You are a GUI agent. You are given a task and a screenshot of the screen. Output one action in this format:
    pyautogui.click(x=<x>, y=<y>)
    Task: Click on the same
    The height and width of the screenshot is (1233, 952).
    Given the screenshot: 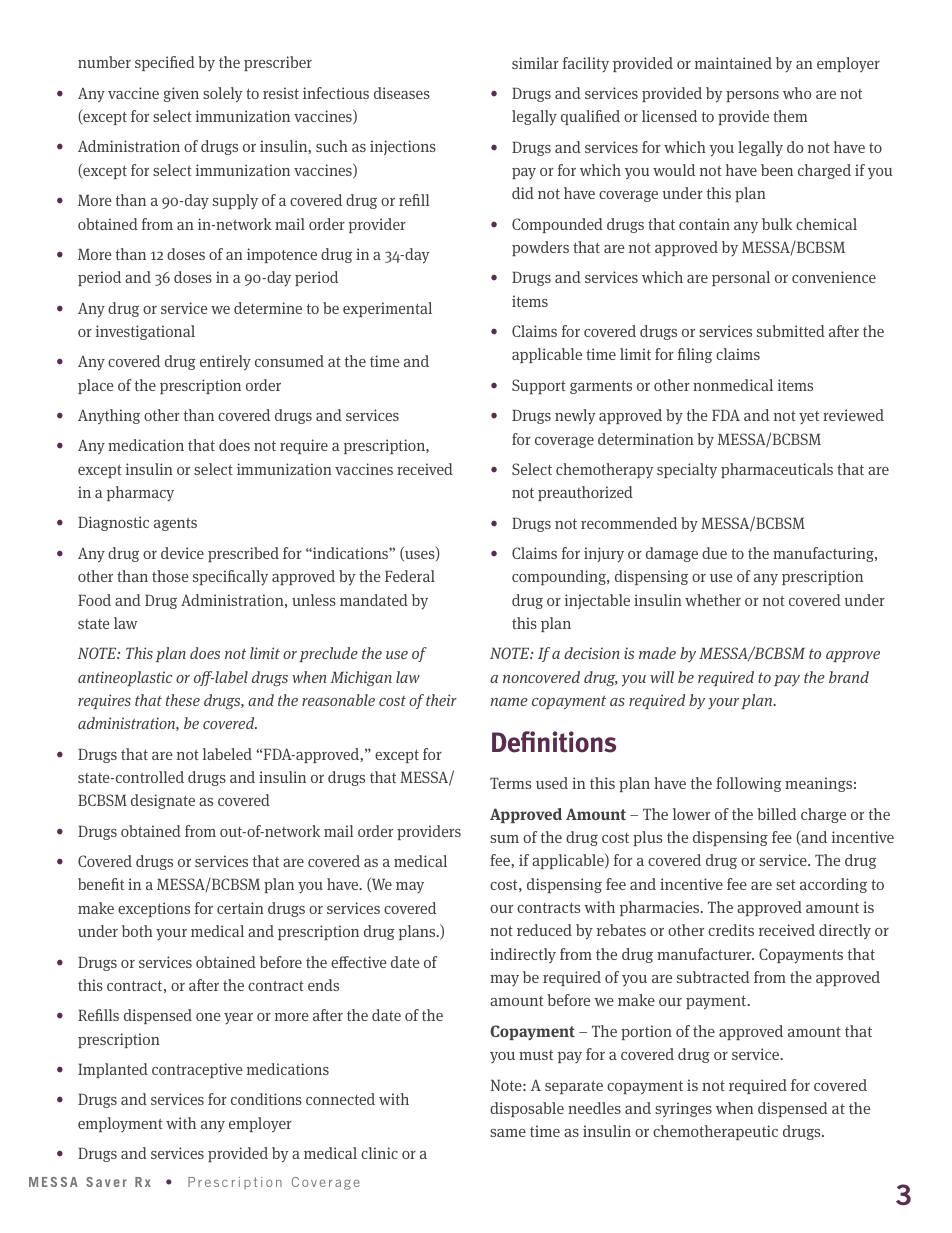 What is the action you would take?
    pyautogui.click(x=508, y=1133)
